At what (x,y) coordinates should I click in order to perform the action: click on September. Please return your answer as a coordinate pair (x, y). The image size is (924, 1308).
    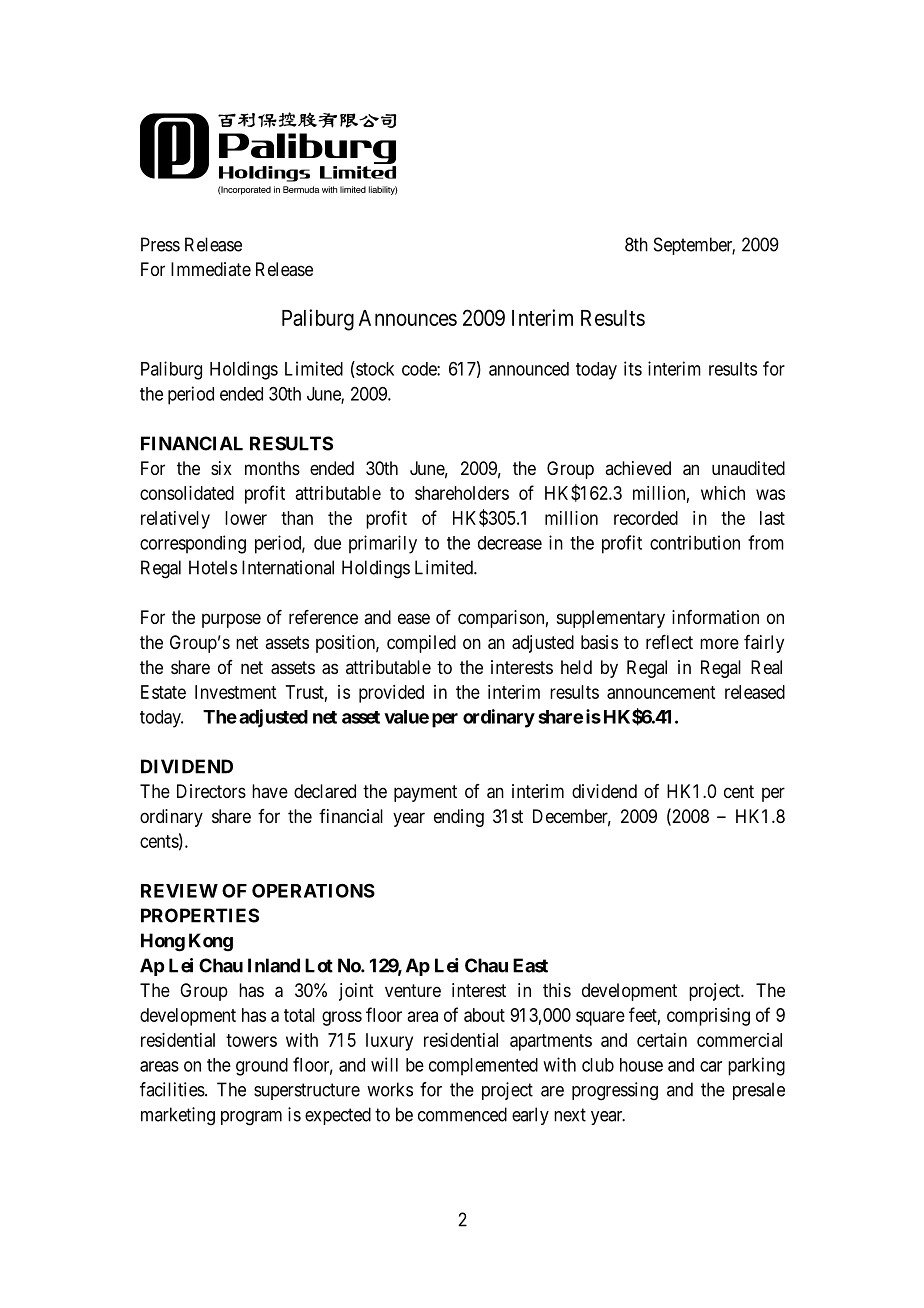
    Looking at the image, I should click on (694, 246).
